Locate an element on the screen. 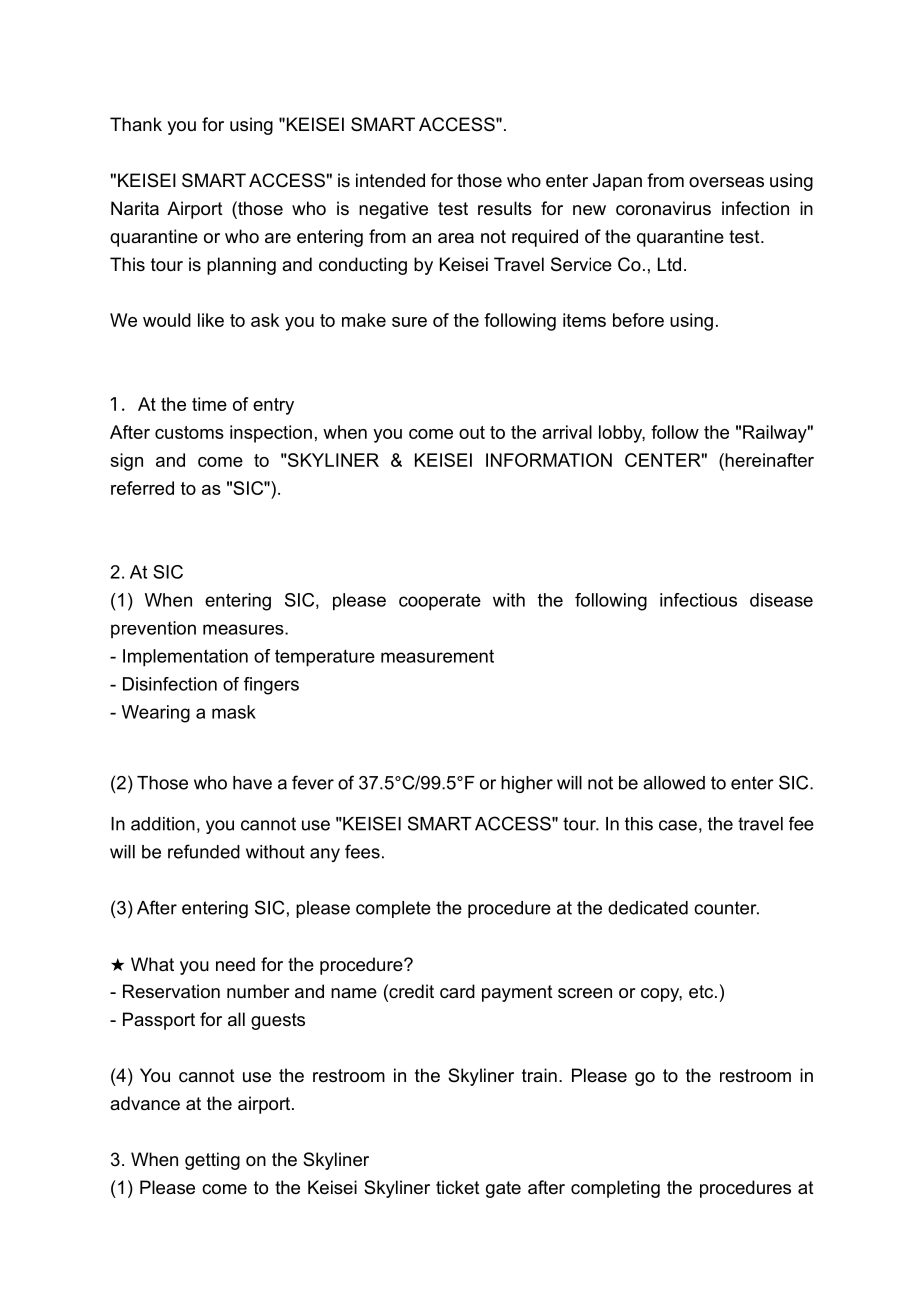 This screenshot has height=1308, width=924. getting is located at coordinates (212, 1161).
